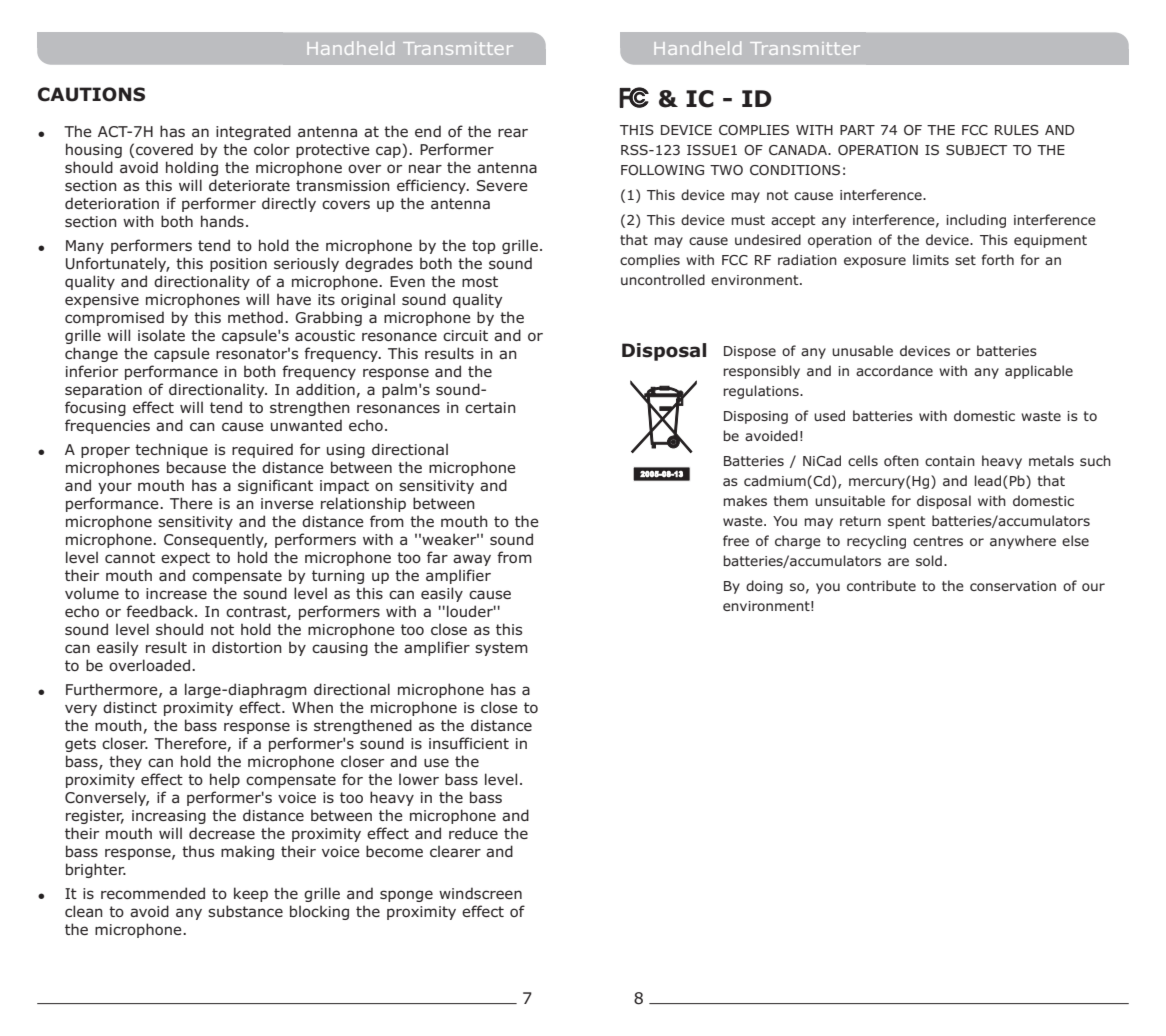 Image resolution: width=1166 pixels, height=1036 pixels. I want to click on applicable, so click(1039, 372).
